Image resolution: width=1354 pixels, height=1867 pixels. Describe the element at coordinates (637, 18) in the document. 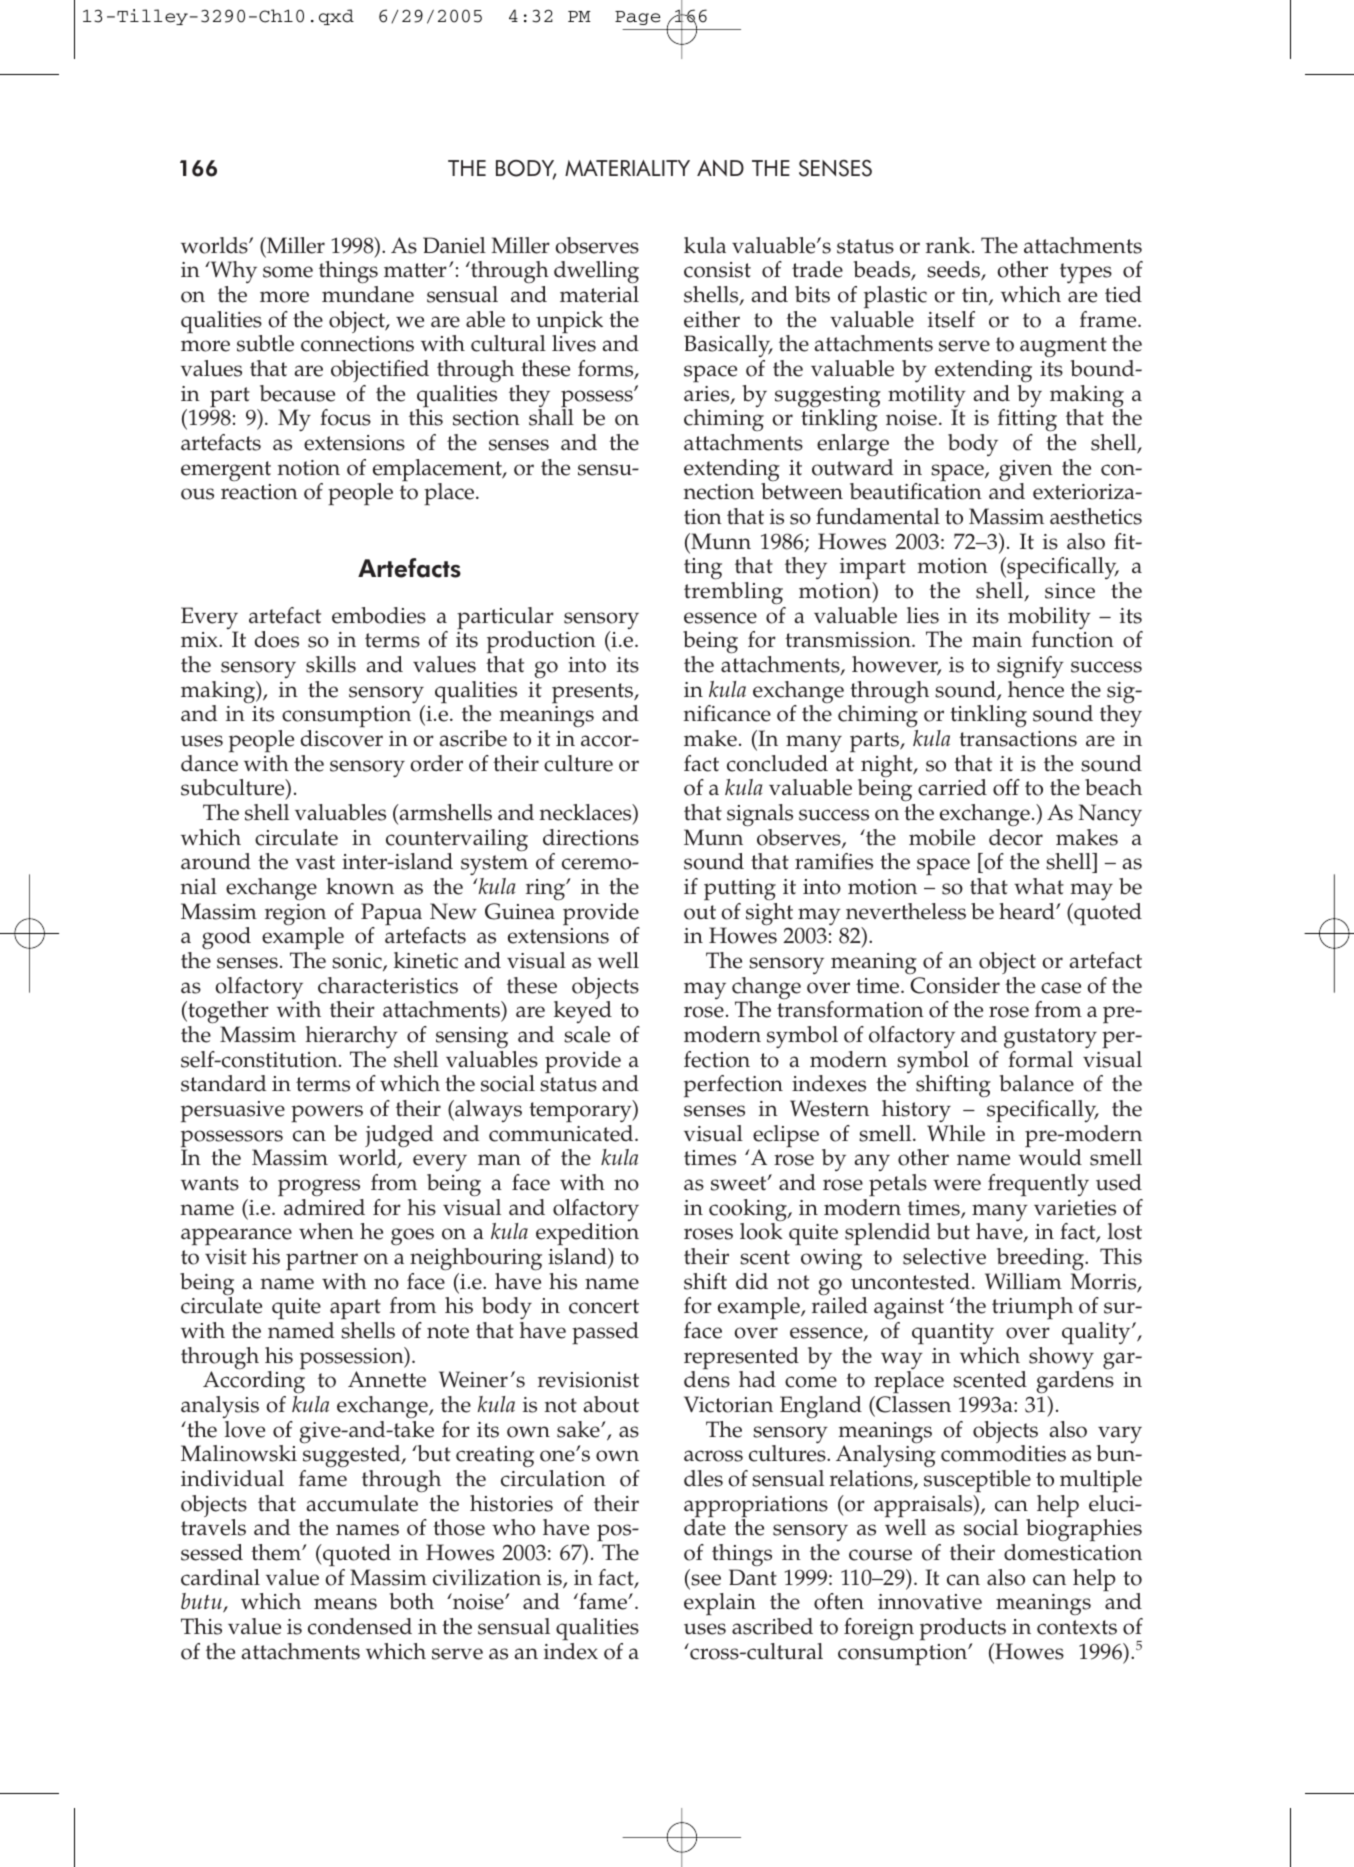

I see `Page` at that location.
